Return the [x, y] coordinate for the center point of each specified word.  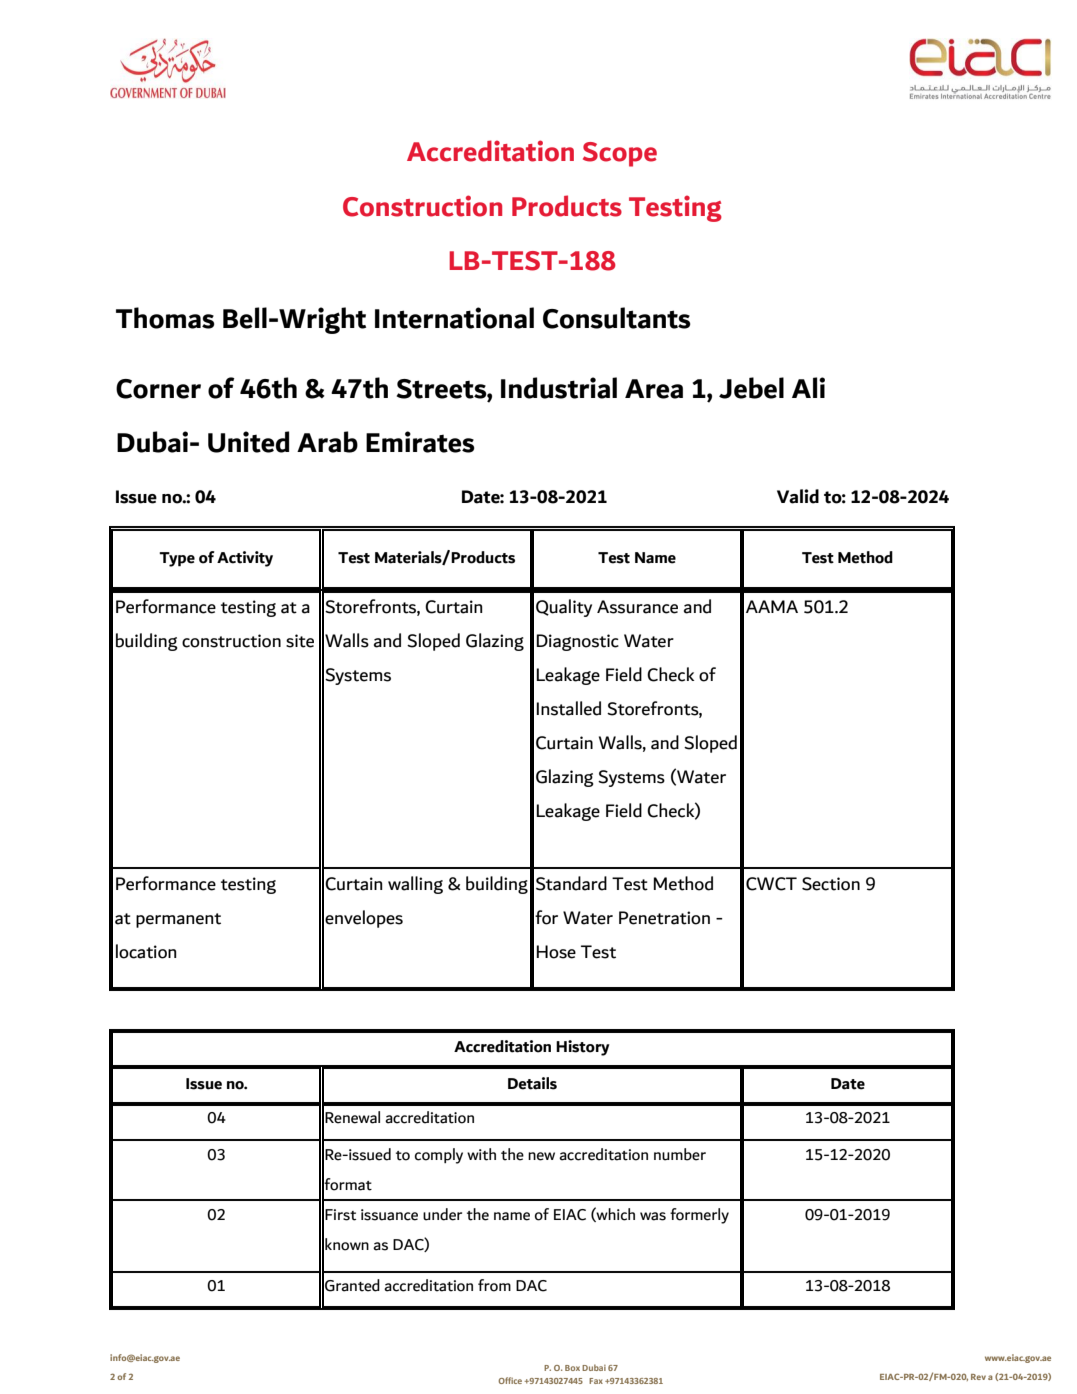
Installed [568, 708]
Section [831, 884]
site [300, 641]
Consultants [617, 318]
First [340, 1215]
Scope [620, 154]
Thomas [165, 318]
